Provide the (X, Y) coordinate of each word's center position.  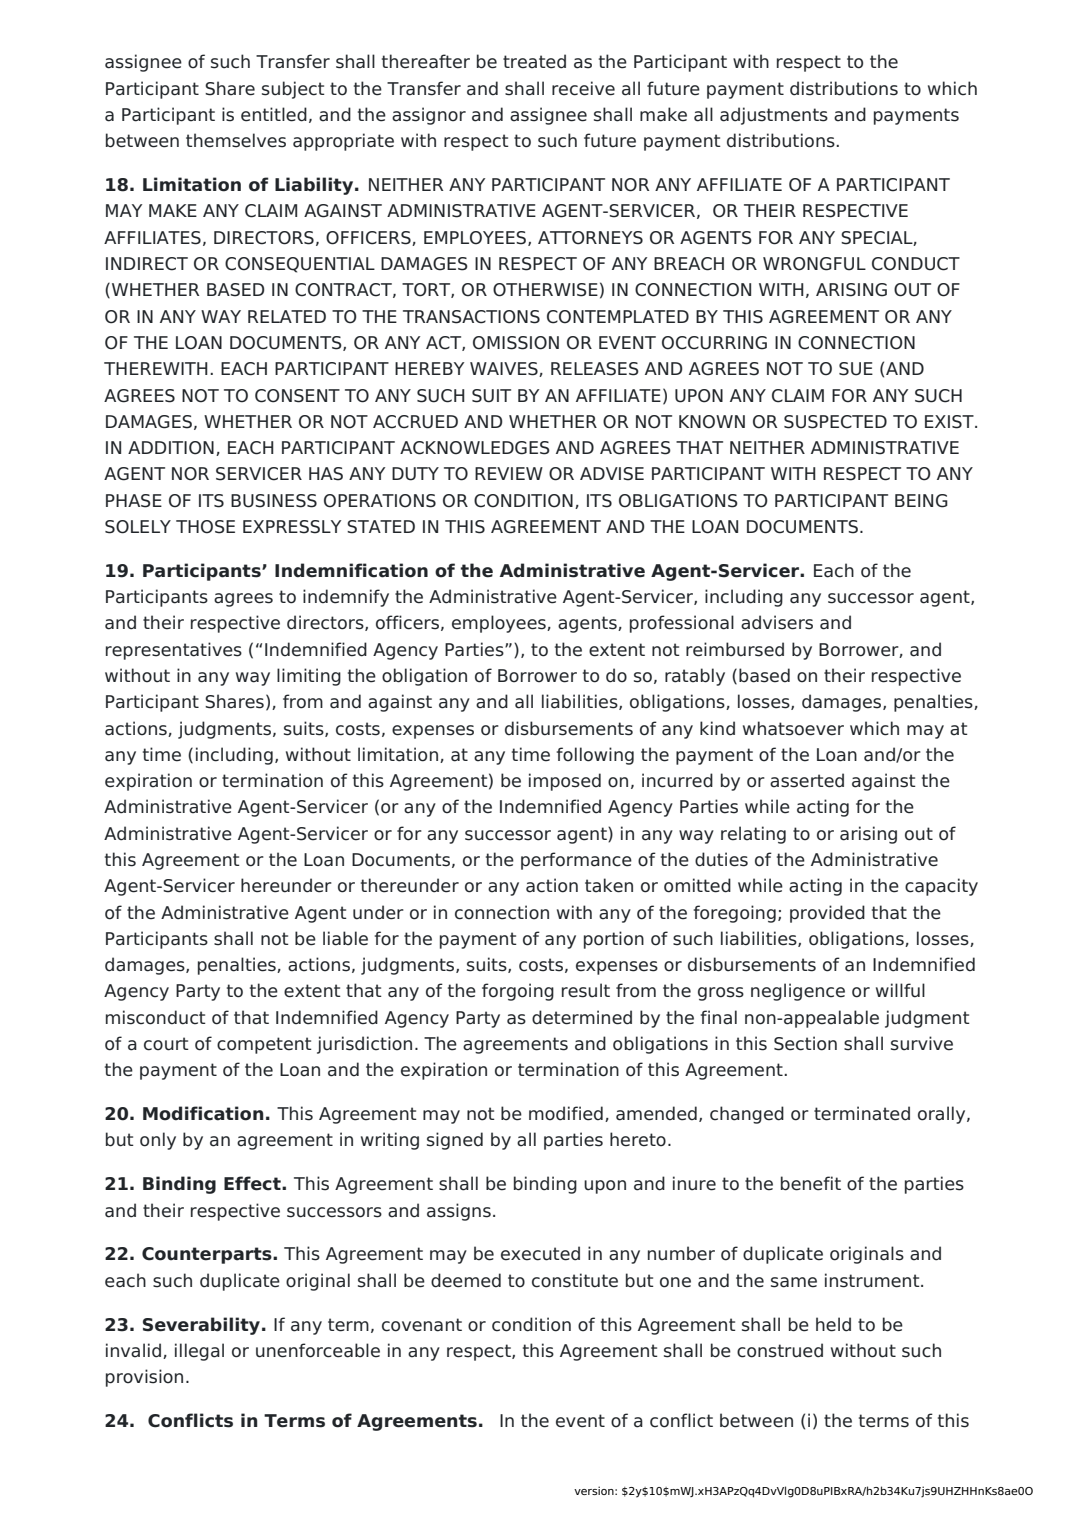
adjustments (774, 116)
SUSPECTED (835, 422)
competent (264, 1045)
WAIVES (505, 369)
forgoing (518, 992)
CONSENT (297, 396)
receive (583, 88)
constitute (575, 1280)
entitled (274, 114)
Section (805, 1043)
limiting (309, 677)
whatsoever (793, 728)
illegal (199, 1352)
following (595, 756)
